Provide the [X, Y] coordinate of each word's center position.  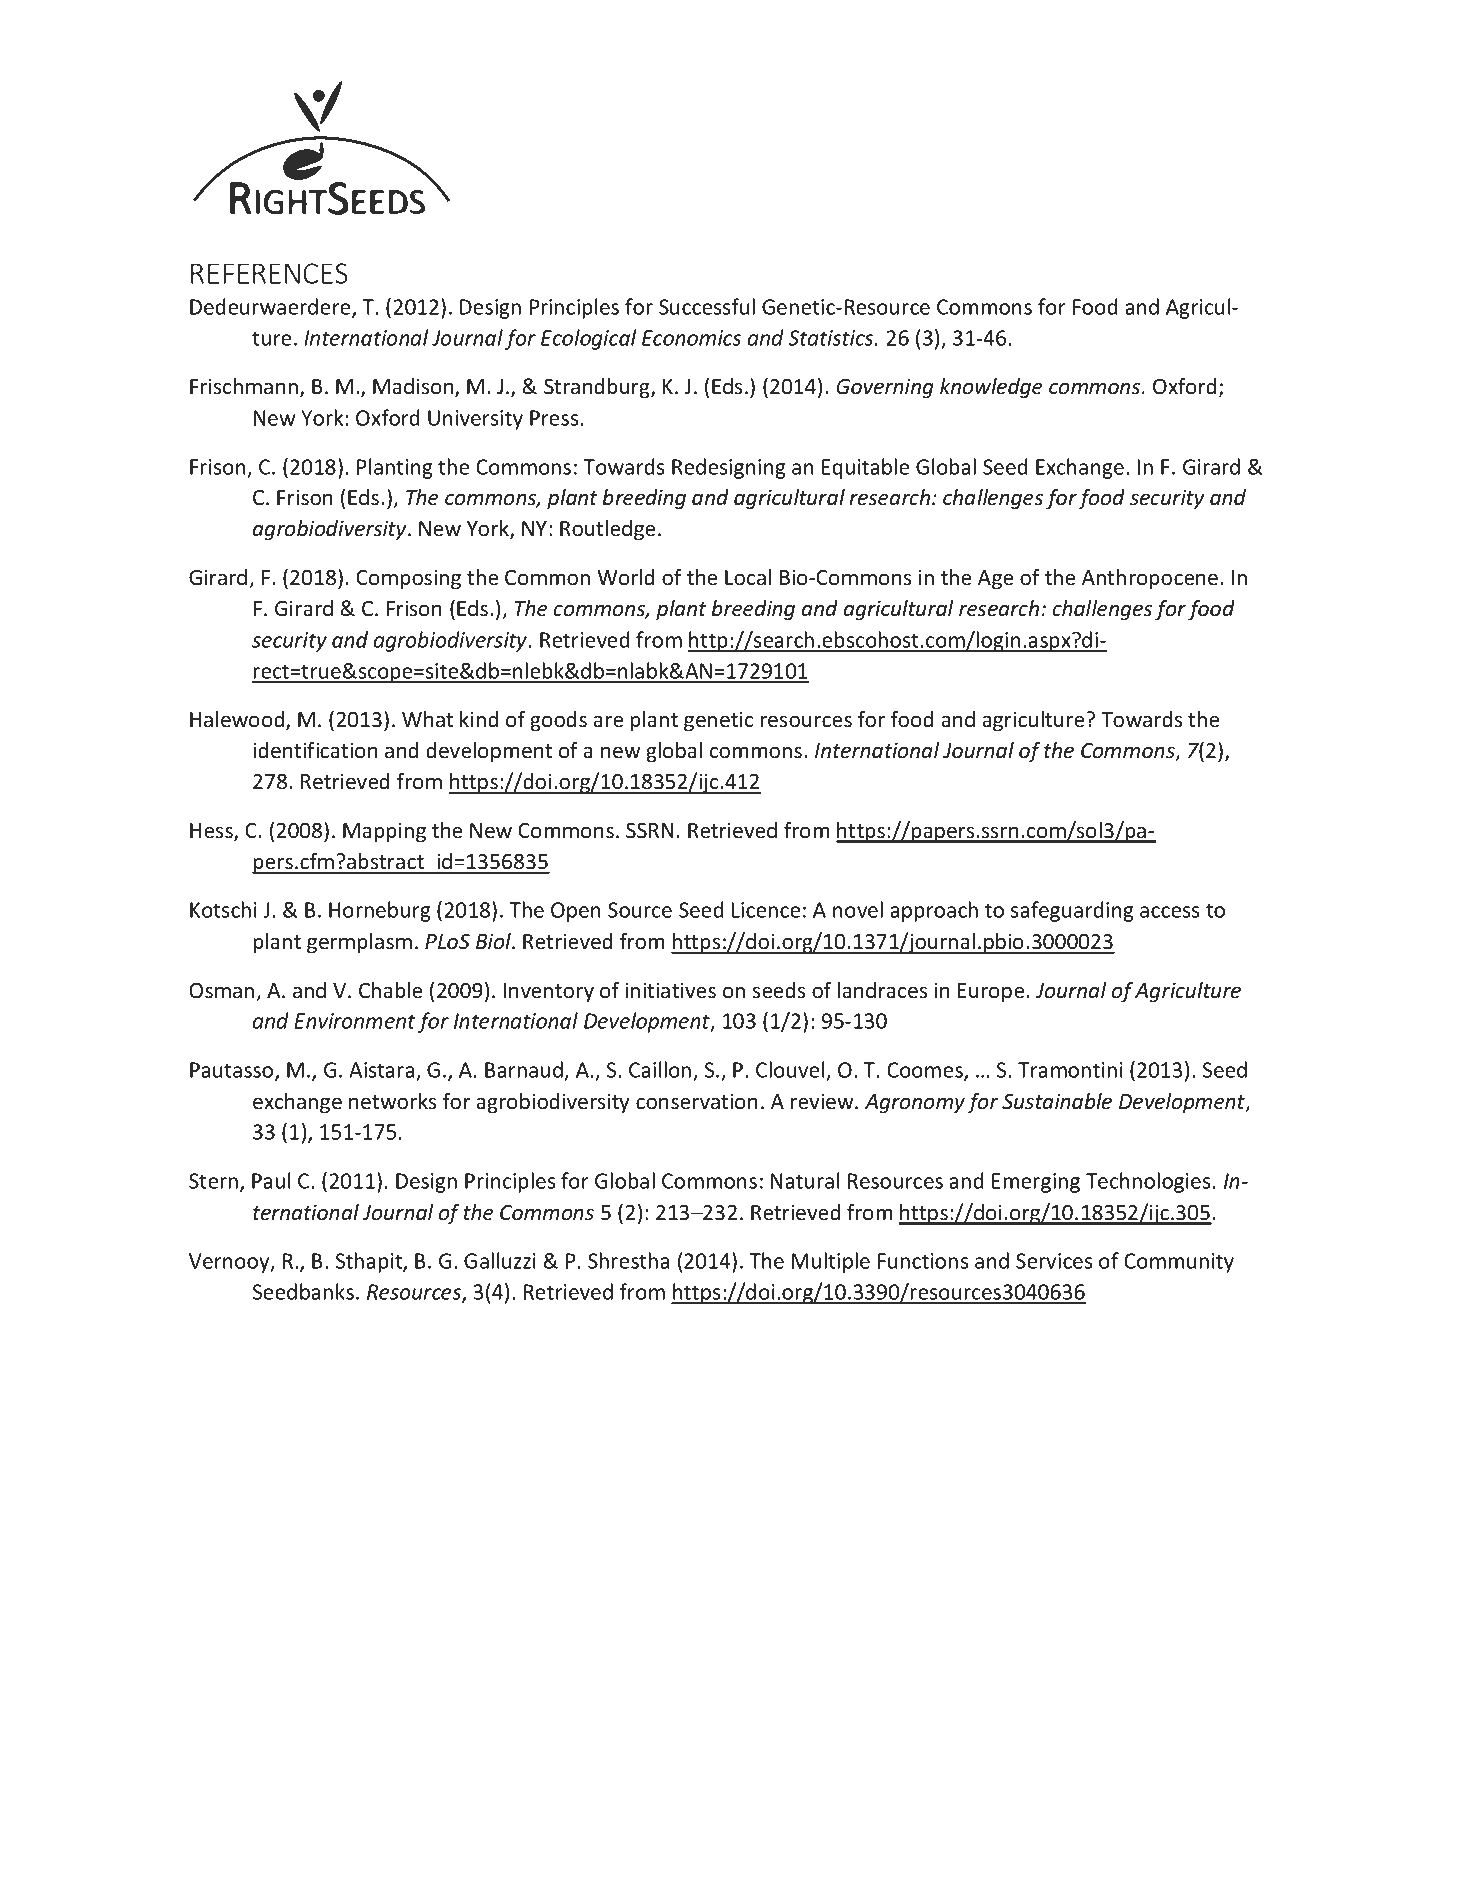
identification [315, 750]
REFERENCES [269, 273]
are [608, 722]
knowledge [991, 388]
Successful [707, 306]
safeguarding [1072, 911]
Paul [271, 1180]
